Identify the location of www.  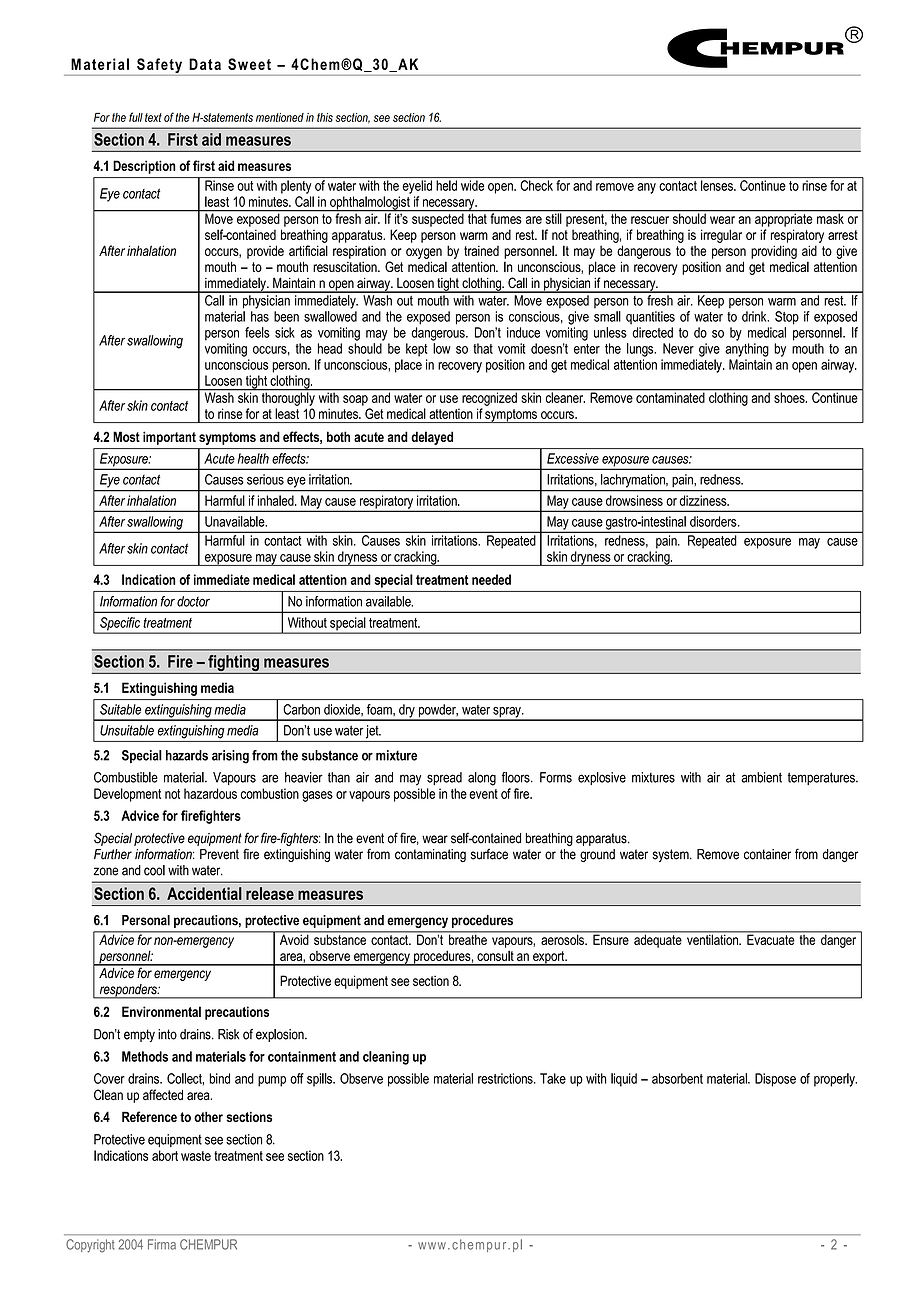
(432, 1246).
